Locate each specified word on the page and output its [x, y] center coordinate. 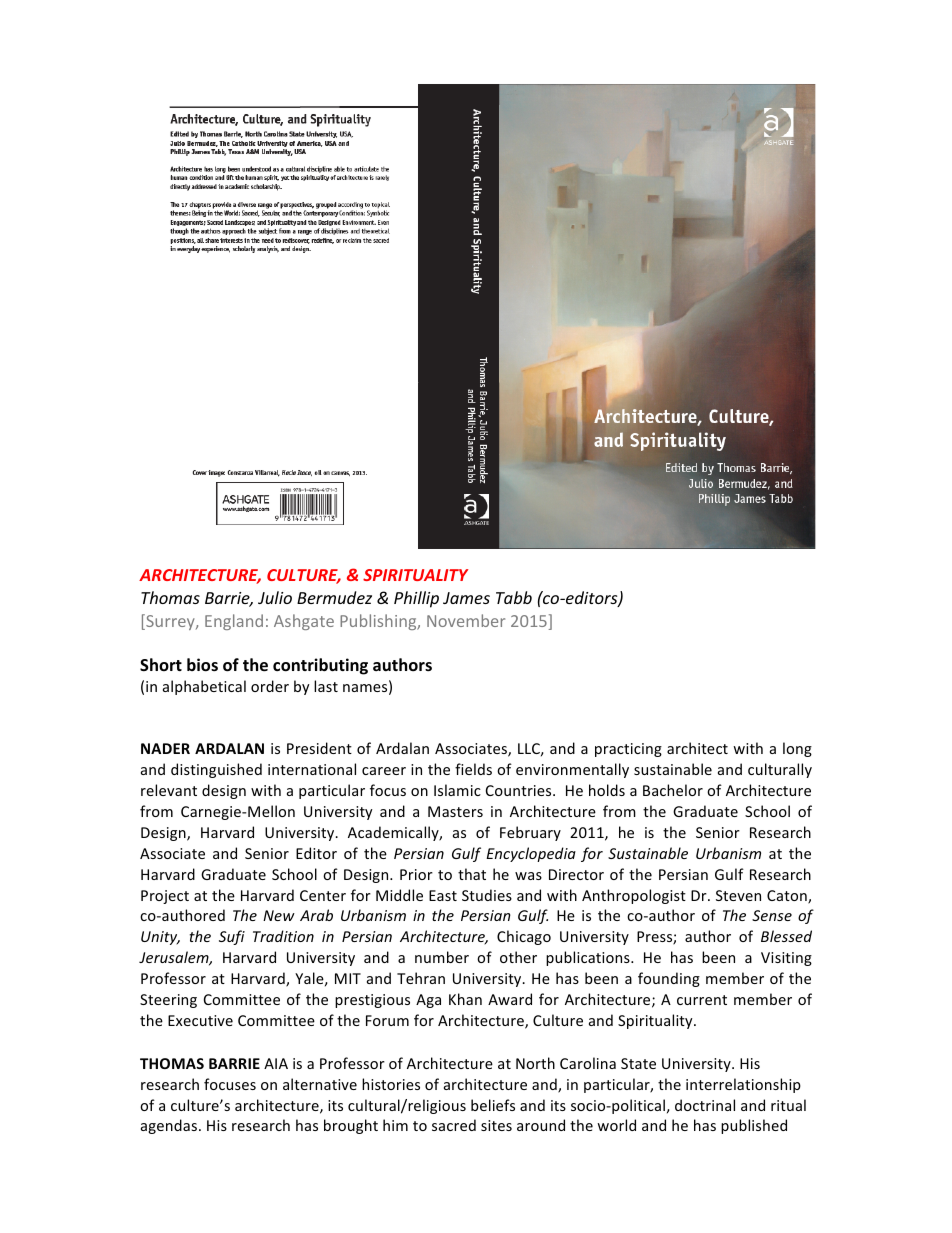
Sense [772, 915]
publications [589, 958]
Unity [160, 938]
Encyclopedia [531, 854]
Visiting [786, 959]
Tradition [283, 936]
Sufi [232, 937]
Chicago [524, 937]
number [442, 957]
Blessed [786, 936]
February [530, 833]
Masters [455, 811]
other [518, 957]
